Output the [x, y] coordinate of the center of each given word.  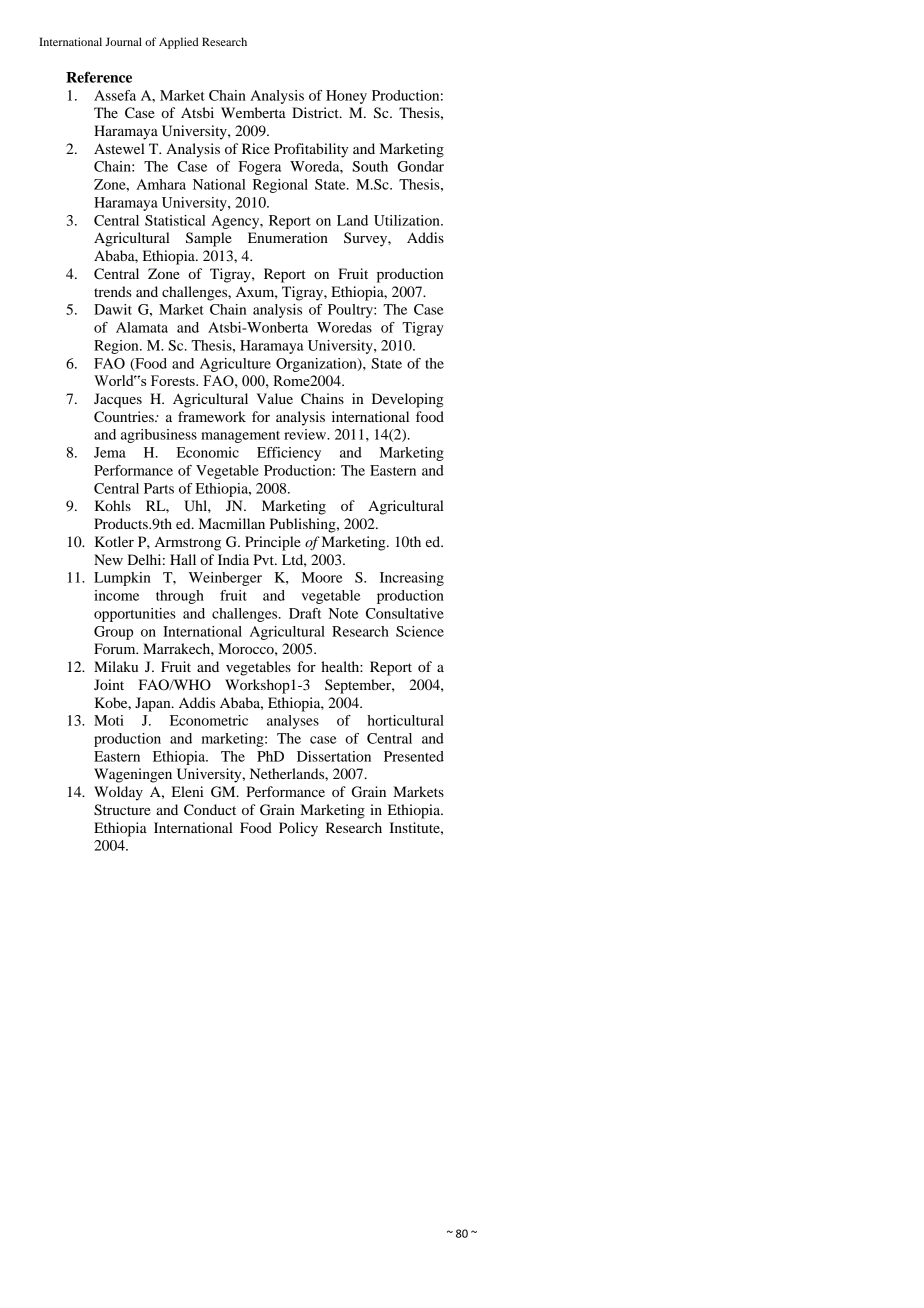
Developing [408, 400]
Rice [256, 148]
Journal [123, 41]
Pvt [264, 559]
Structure [122, 810]
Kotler [114, 541]
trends [113, 291]
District [316, 112]
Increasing [412, 579]
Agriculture [235, 365]
